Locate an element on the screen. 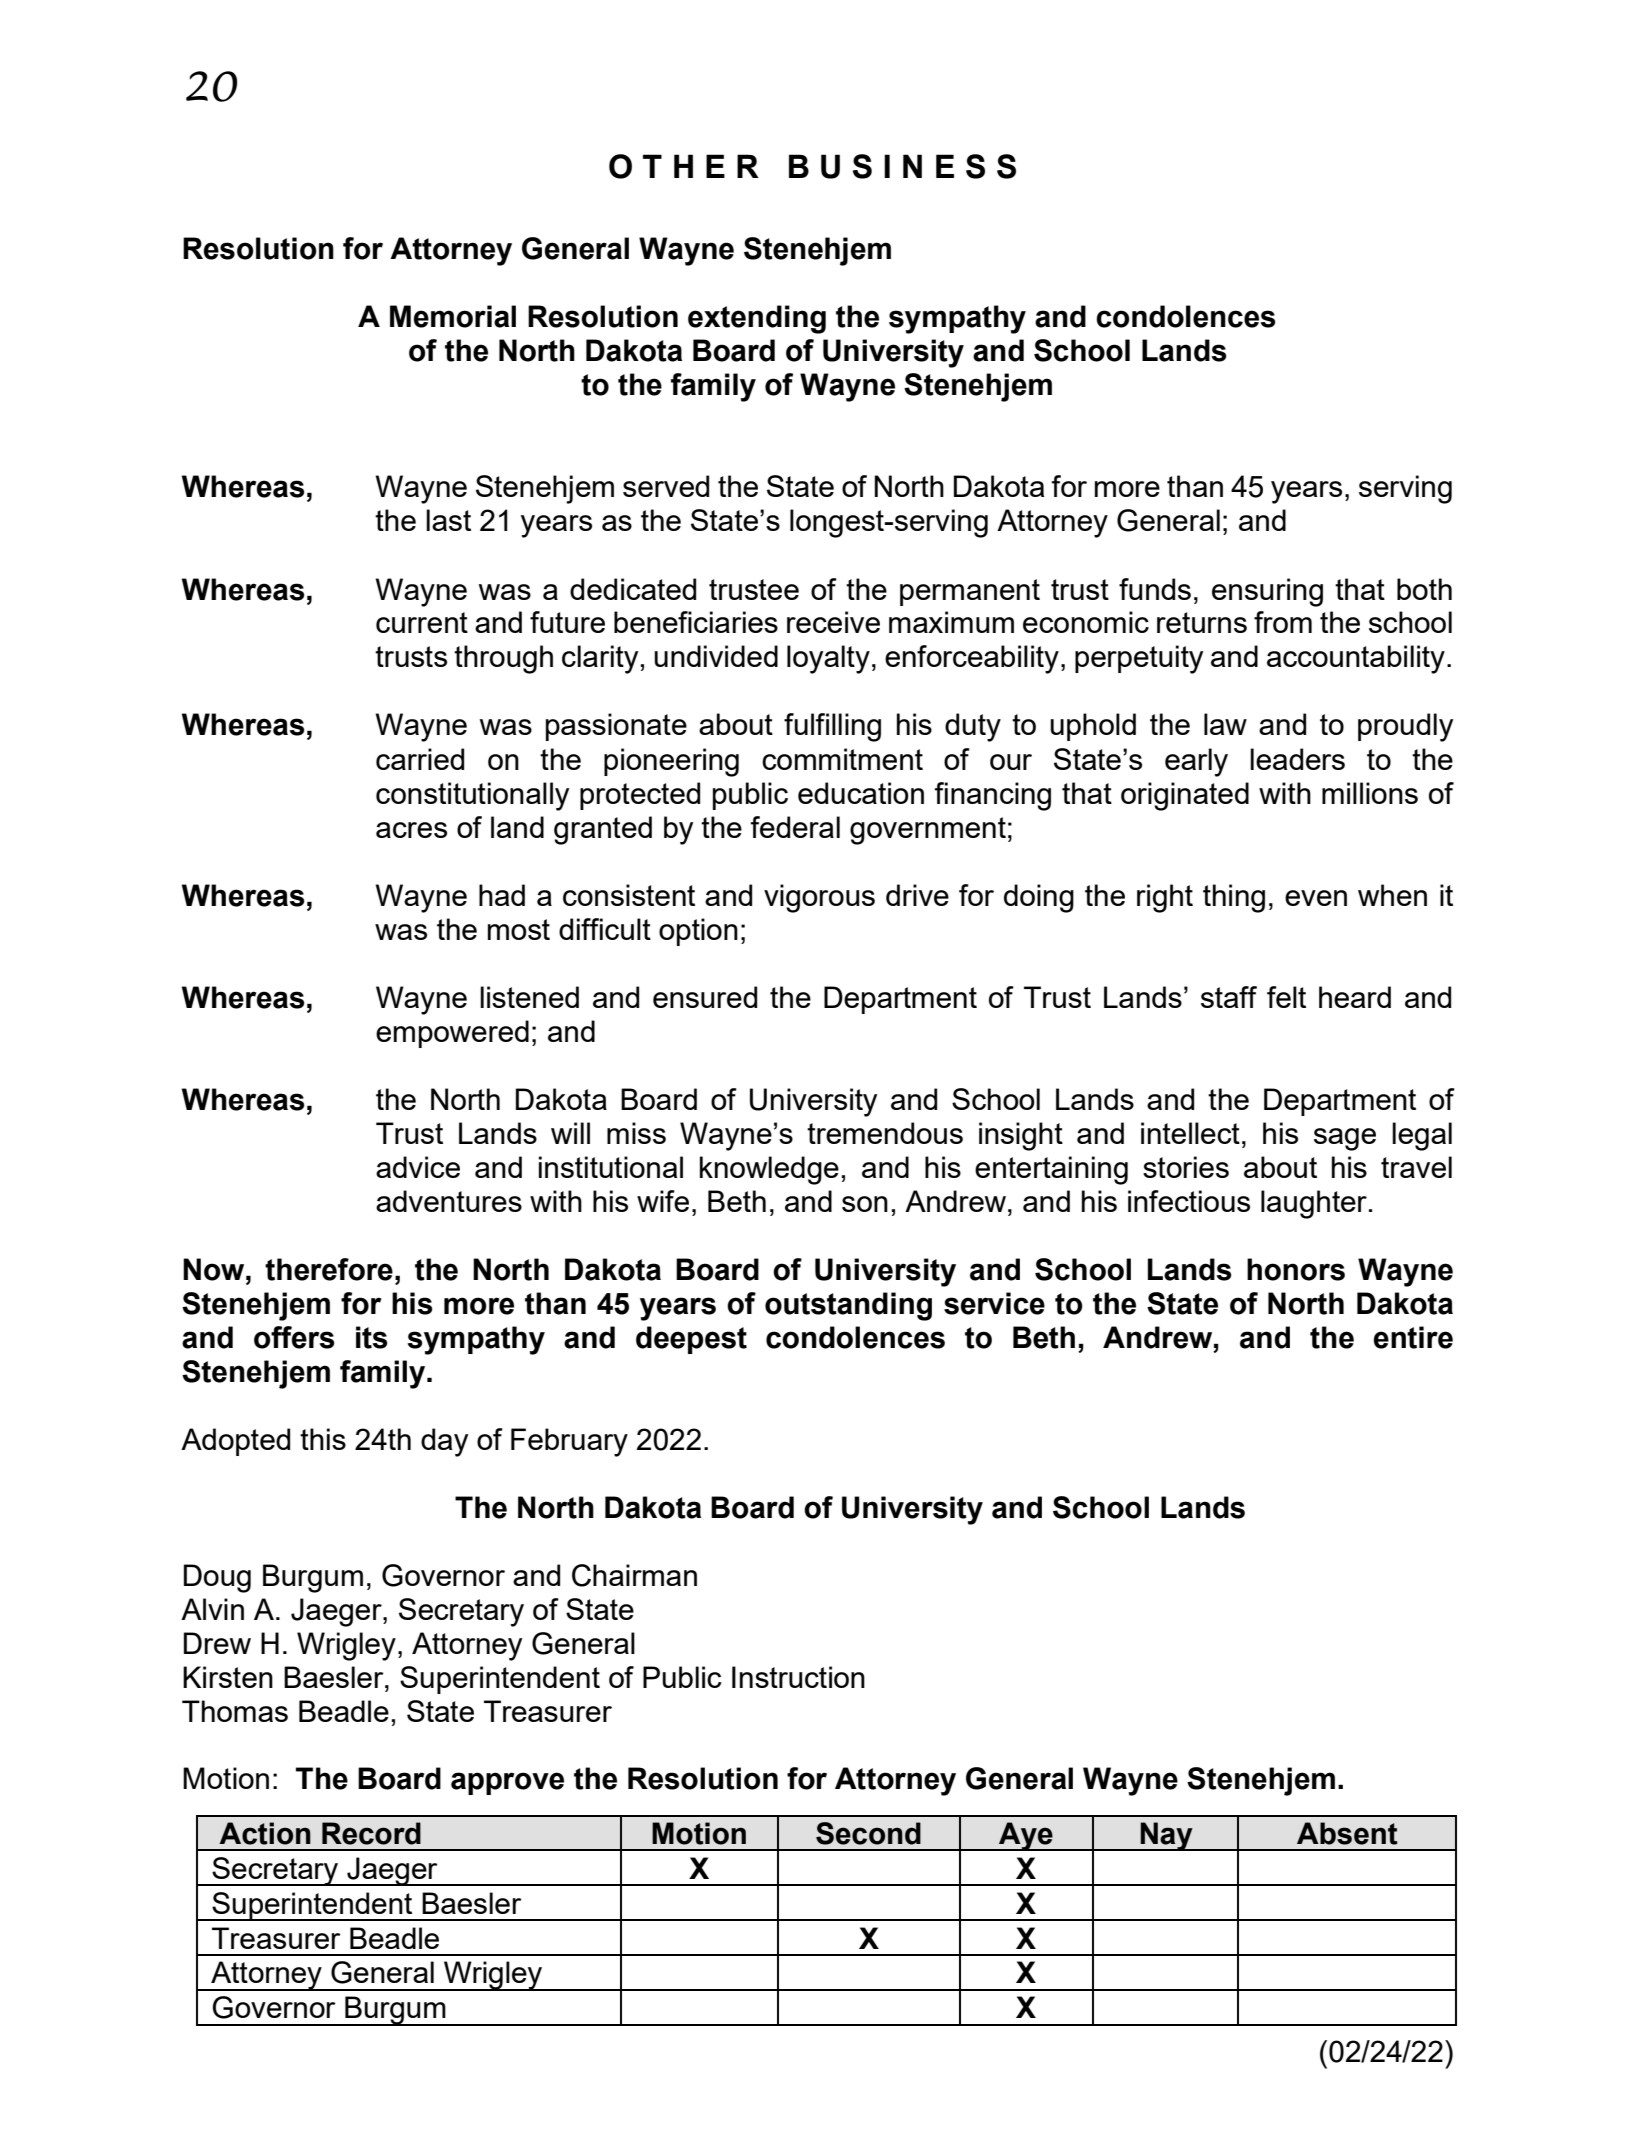 The height and width of the screenshot is (2131, 1647). felt is located at coordinates (1286, 997).
